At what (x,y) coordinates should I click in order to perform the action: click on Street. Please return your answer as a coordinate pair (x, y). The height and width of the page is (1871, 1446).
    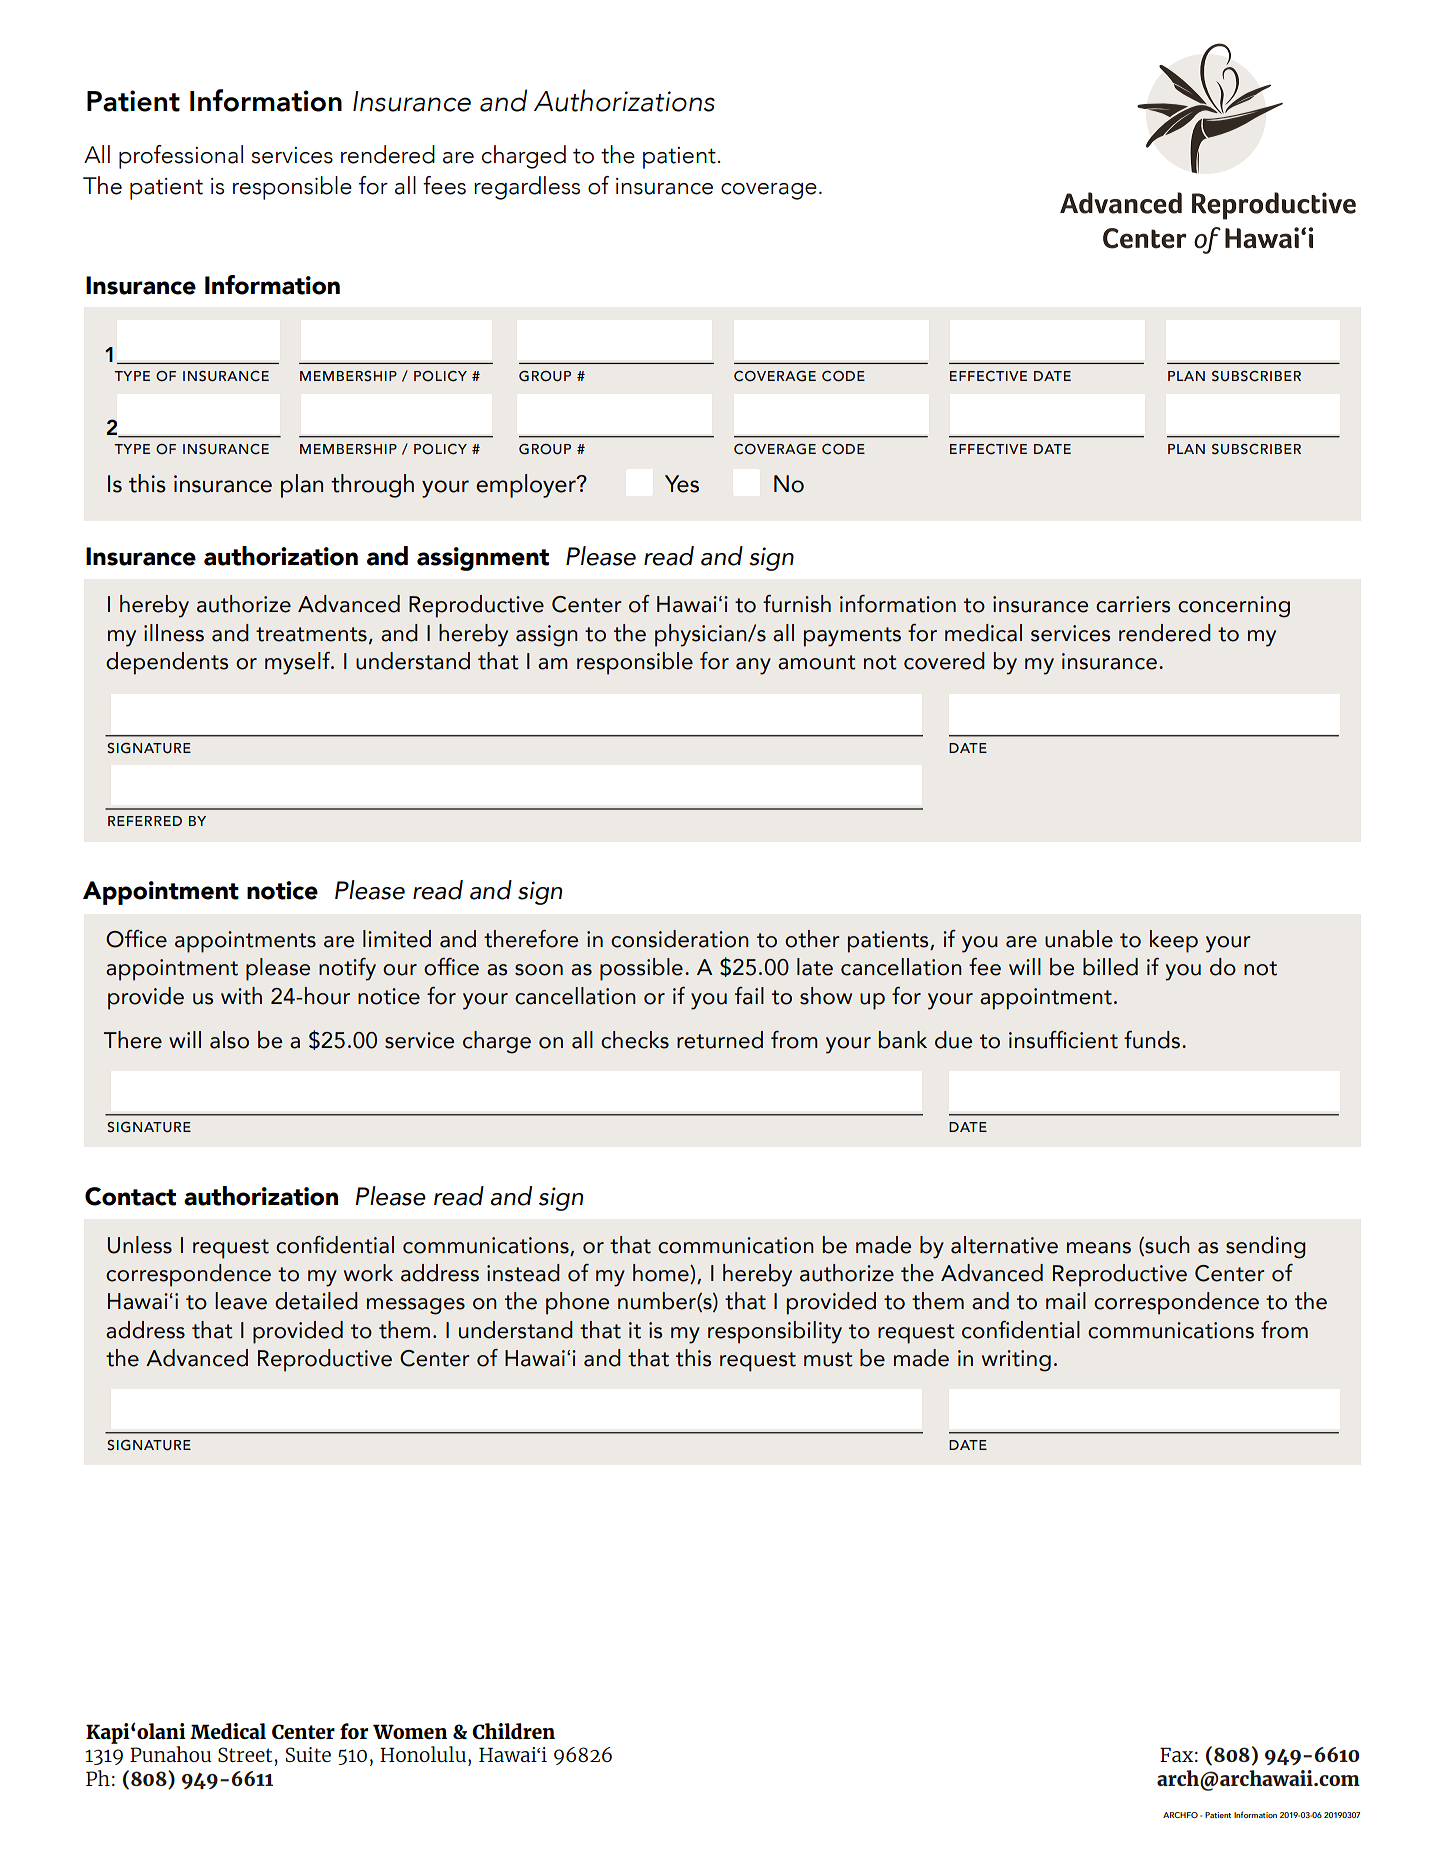
    Looking at the image, I should click on (245, 1754).
